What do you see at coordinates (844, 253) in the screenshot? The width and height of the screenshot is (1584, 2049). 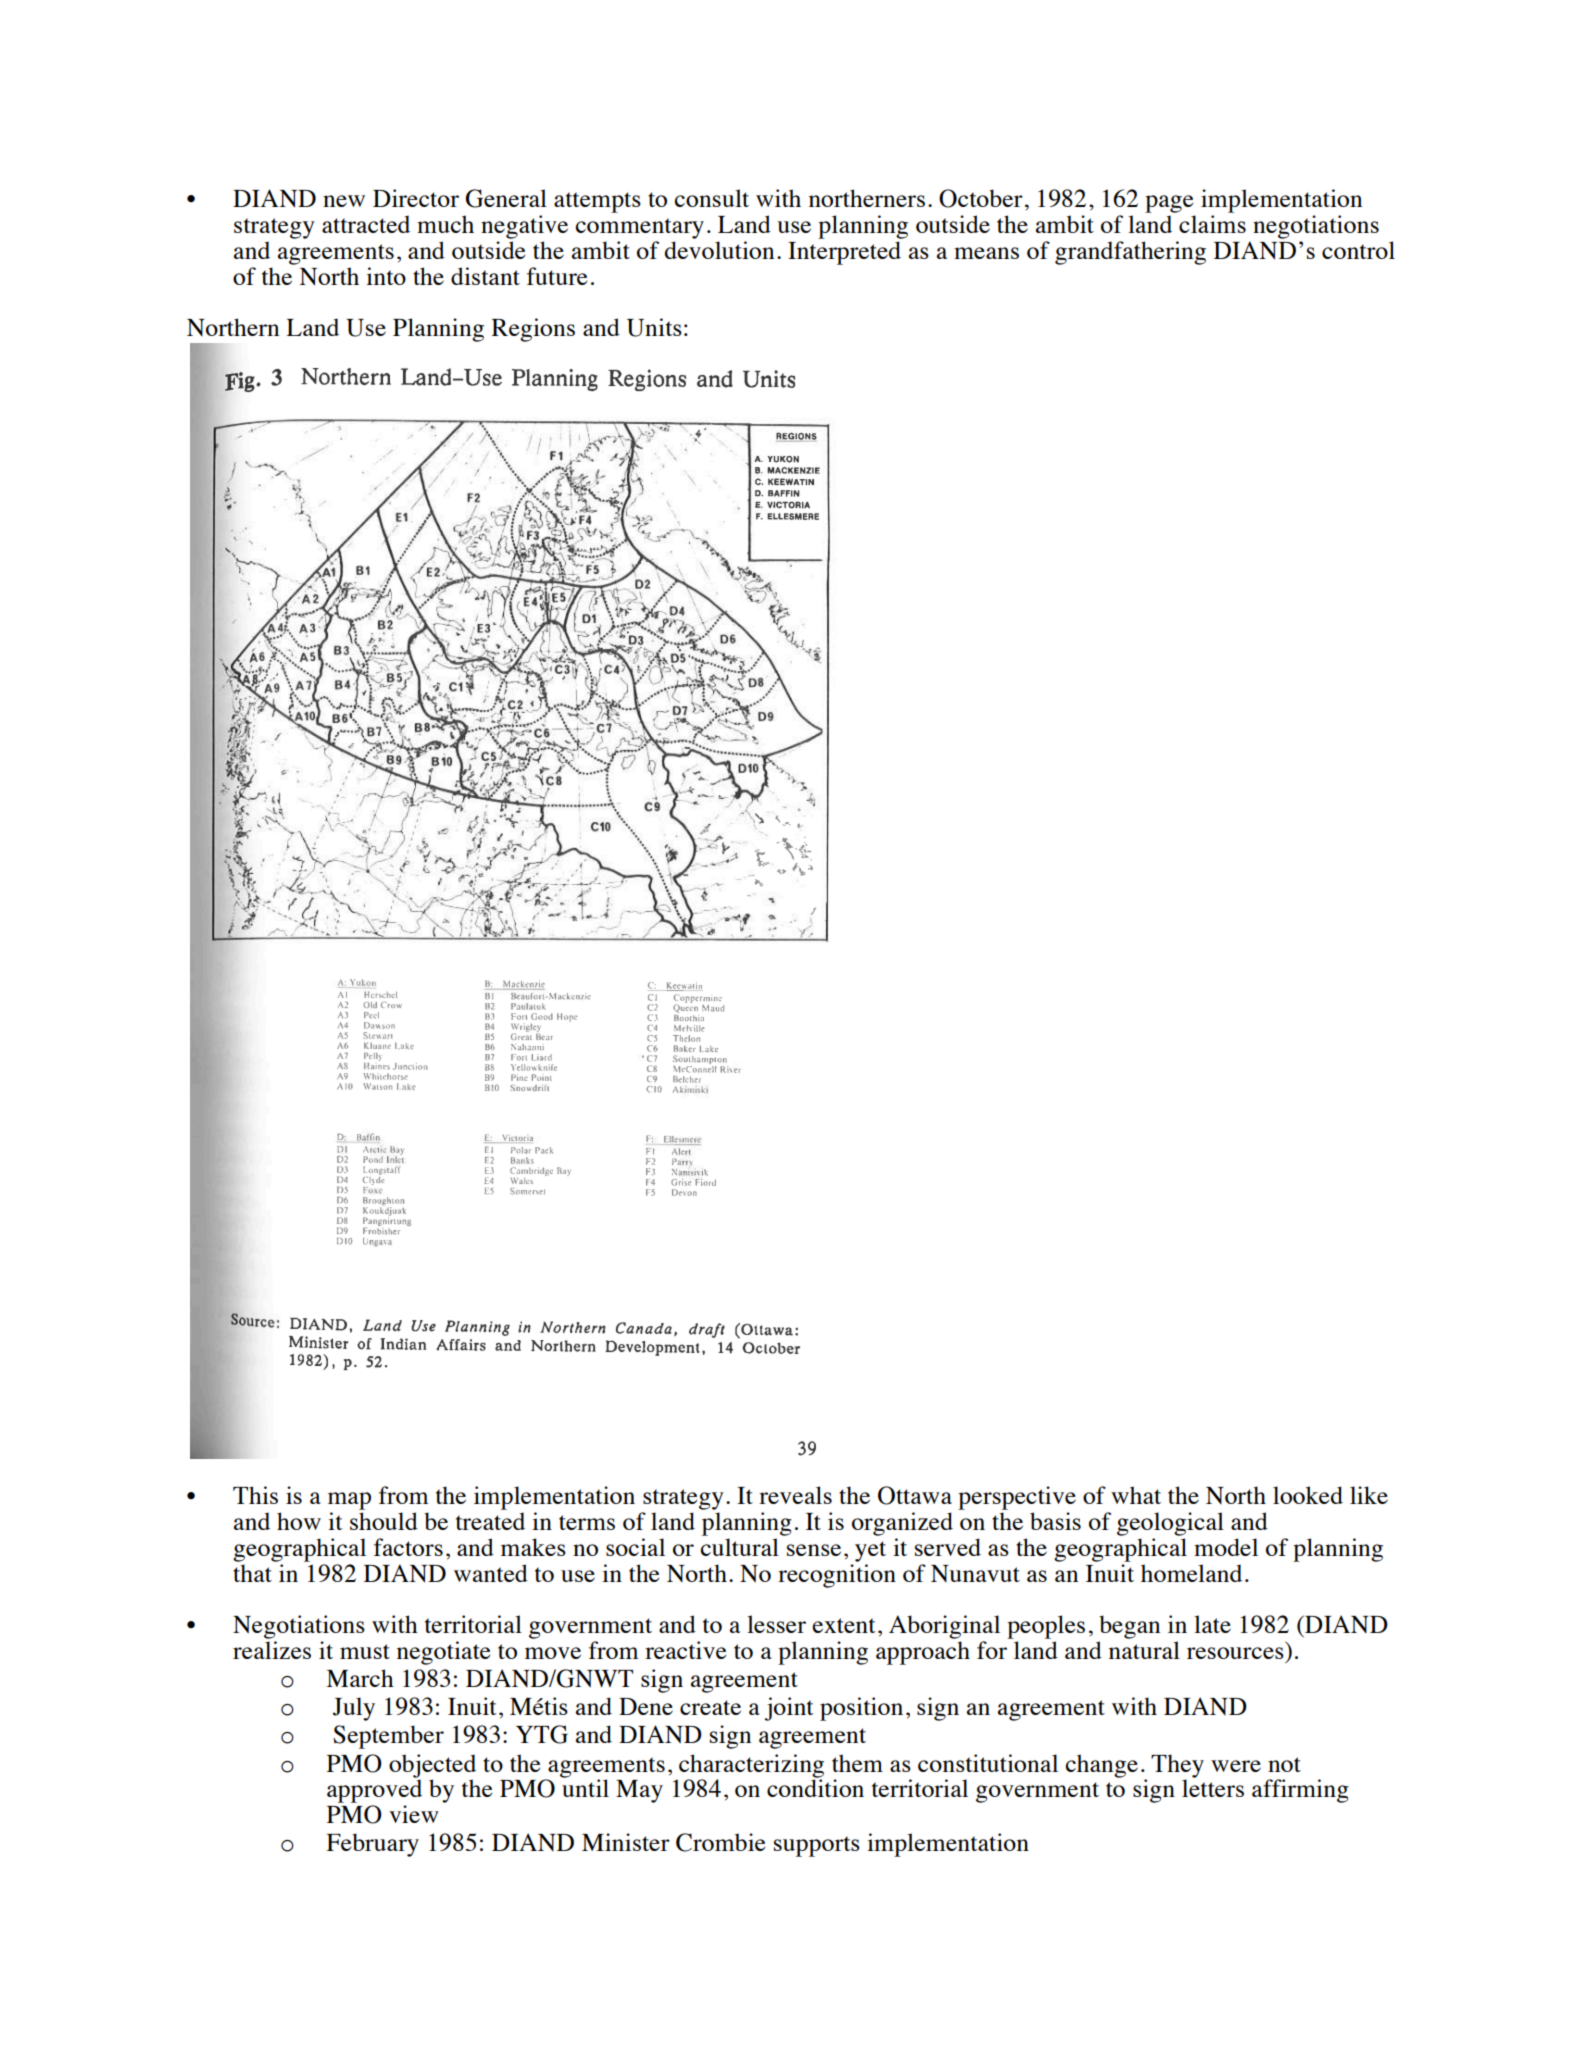 I see `Interpreted` at bounding box center [844, 253].
